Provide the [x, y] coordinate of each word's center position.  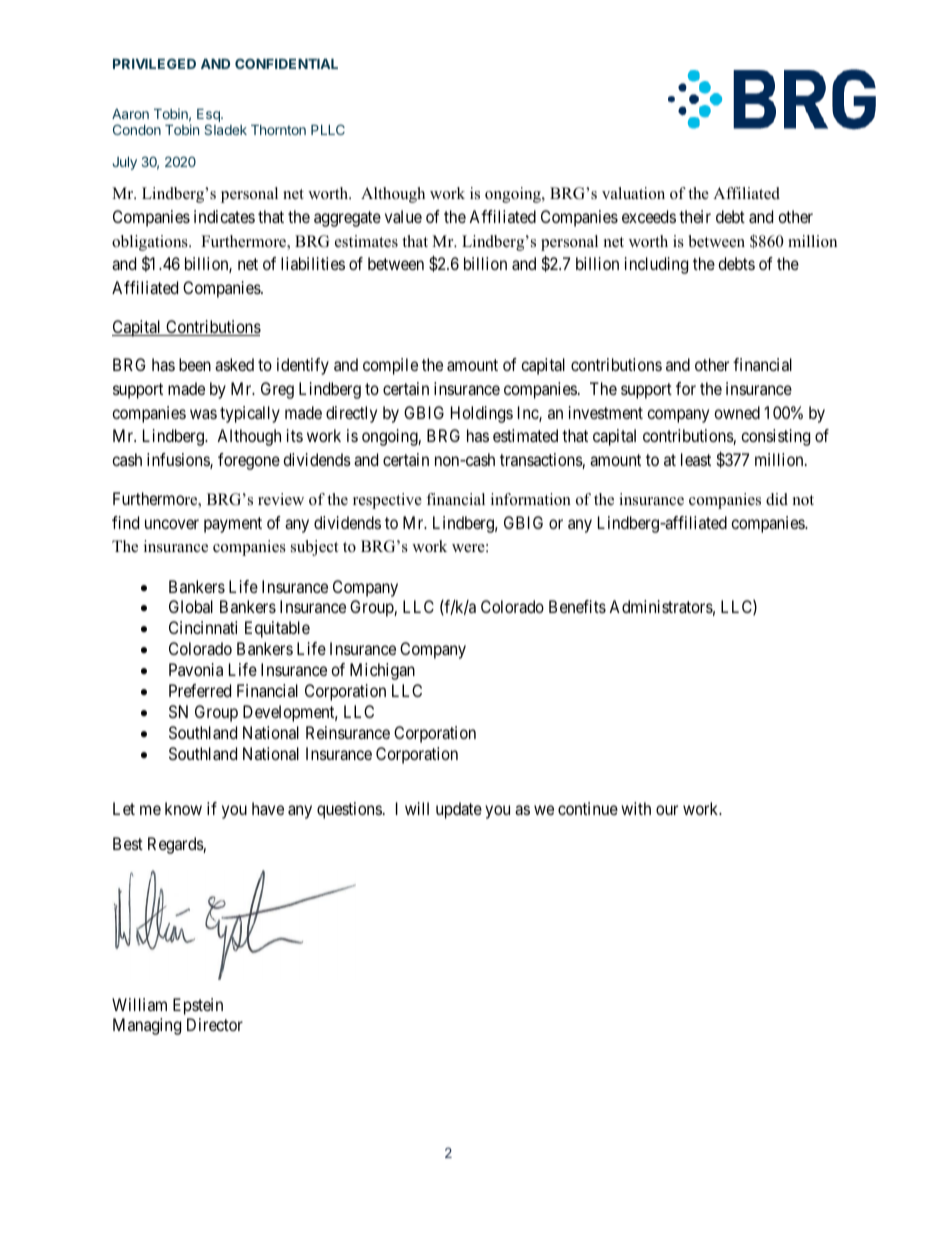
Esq [209, 115]
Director [215, 1024]
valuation [633, 193]
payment [233, 525]
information [531, 499]
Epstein [198, 1006]
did [777, 499]
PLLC [328, 129]
